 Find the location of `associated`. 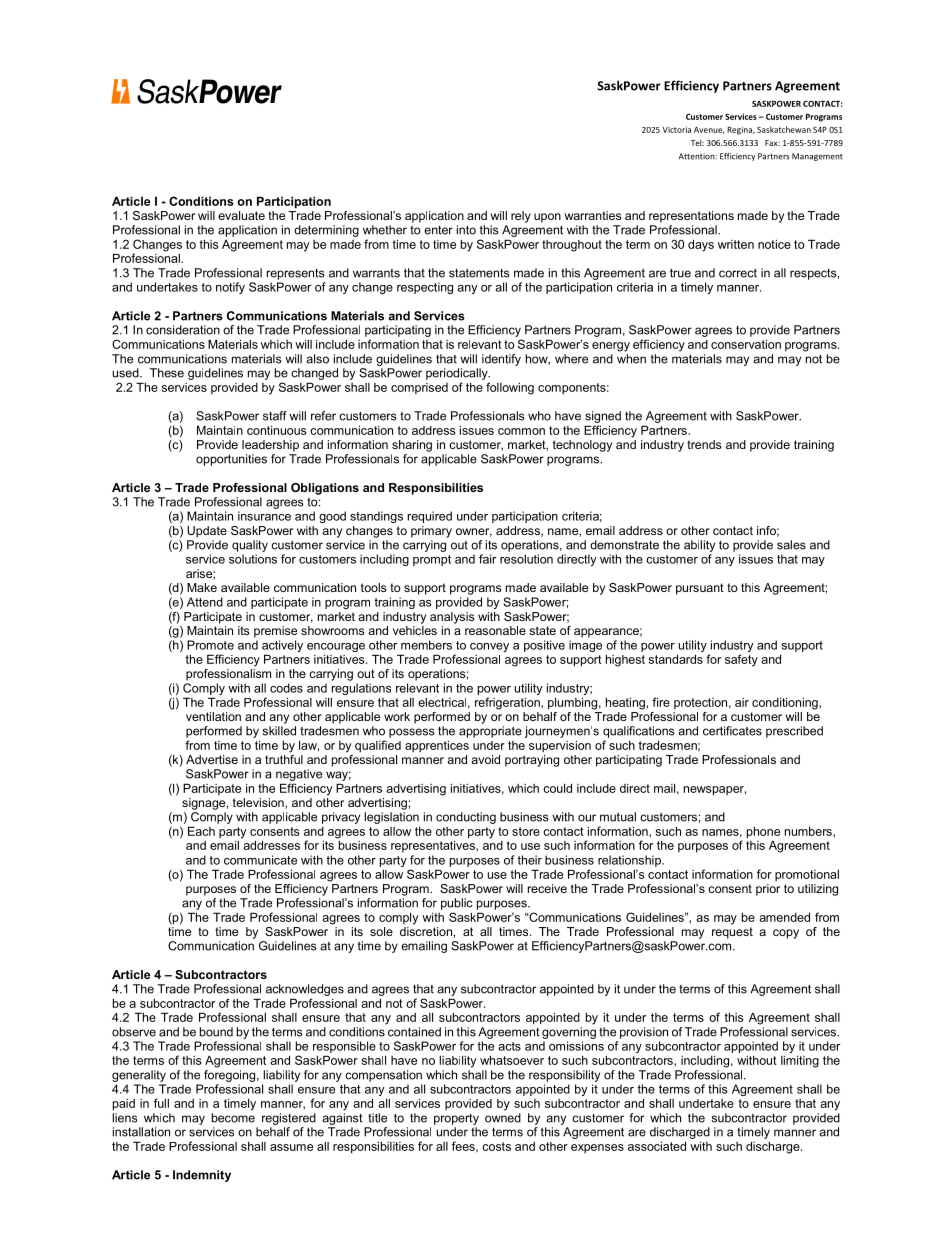

associated is located at coordinates (657, 1146).
